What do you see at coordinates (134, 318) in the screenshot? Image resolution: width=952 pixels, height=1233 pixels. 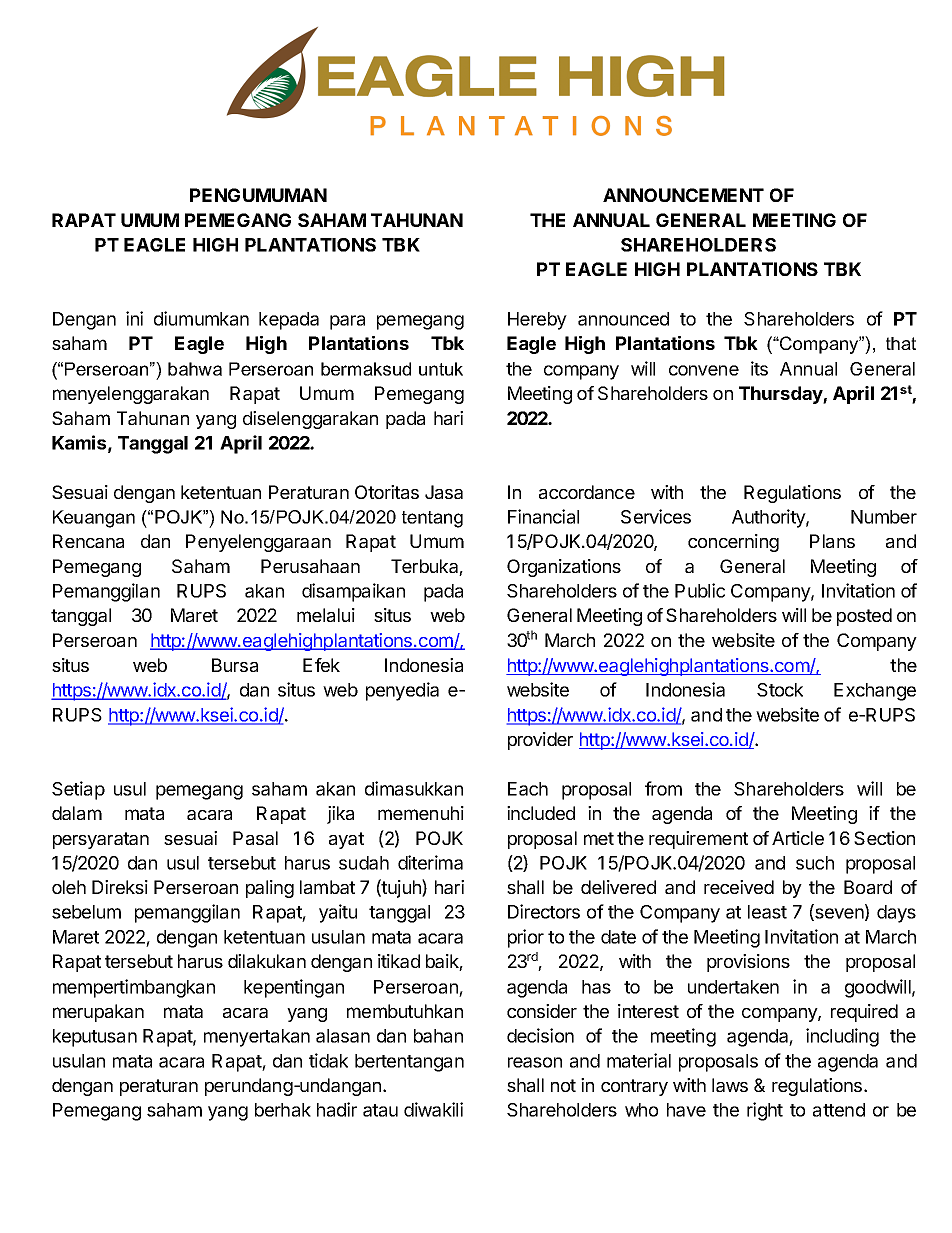 I see `ini` at bounding box center [134, 318].
